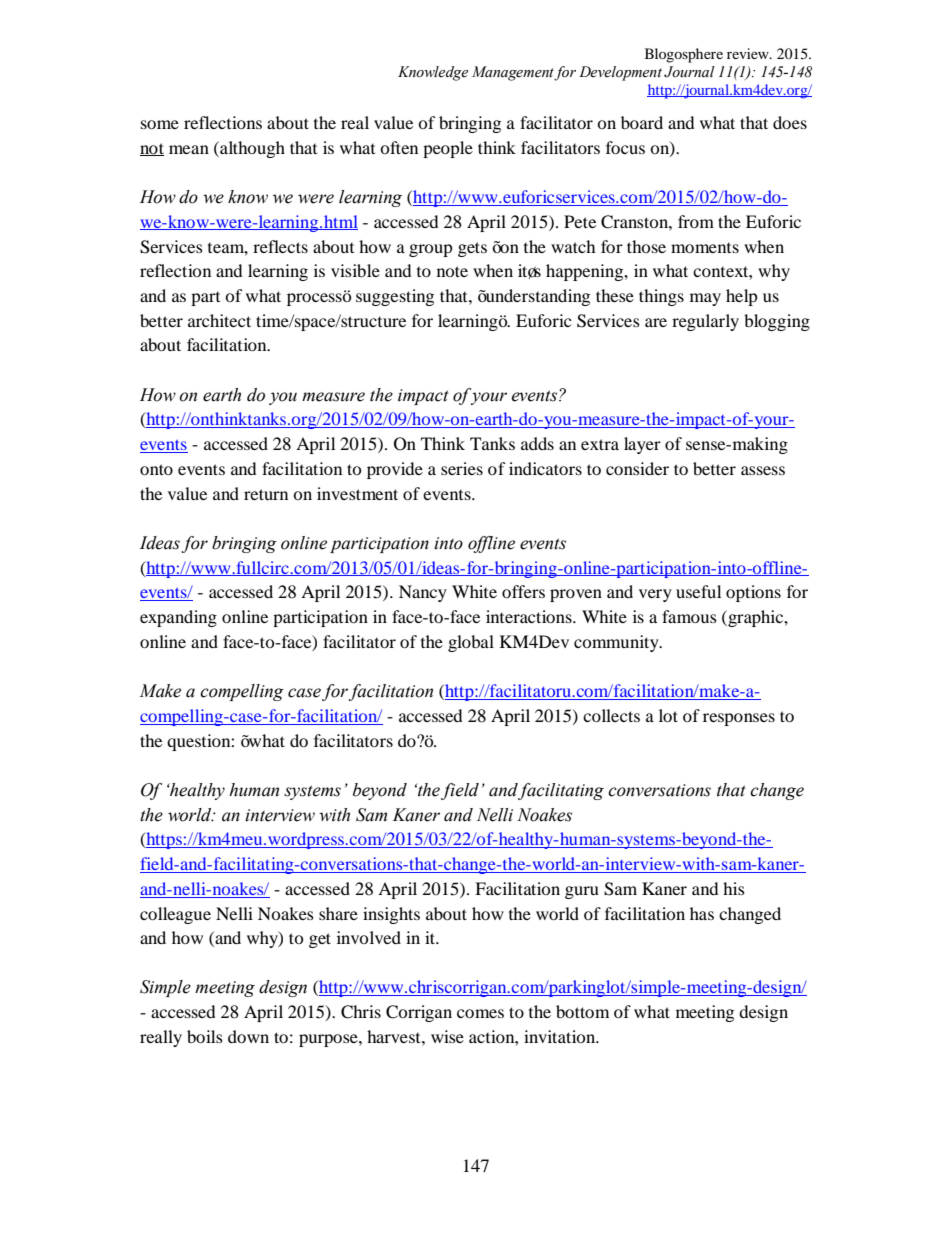 This document has width=952, height=1233. What do you see at coordinates (480, 1013) in the document?
I see `comes` at bounding box center [480, 1013].
